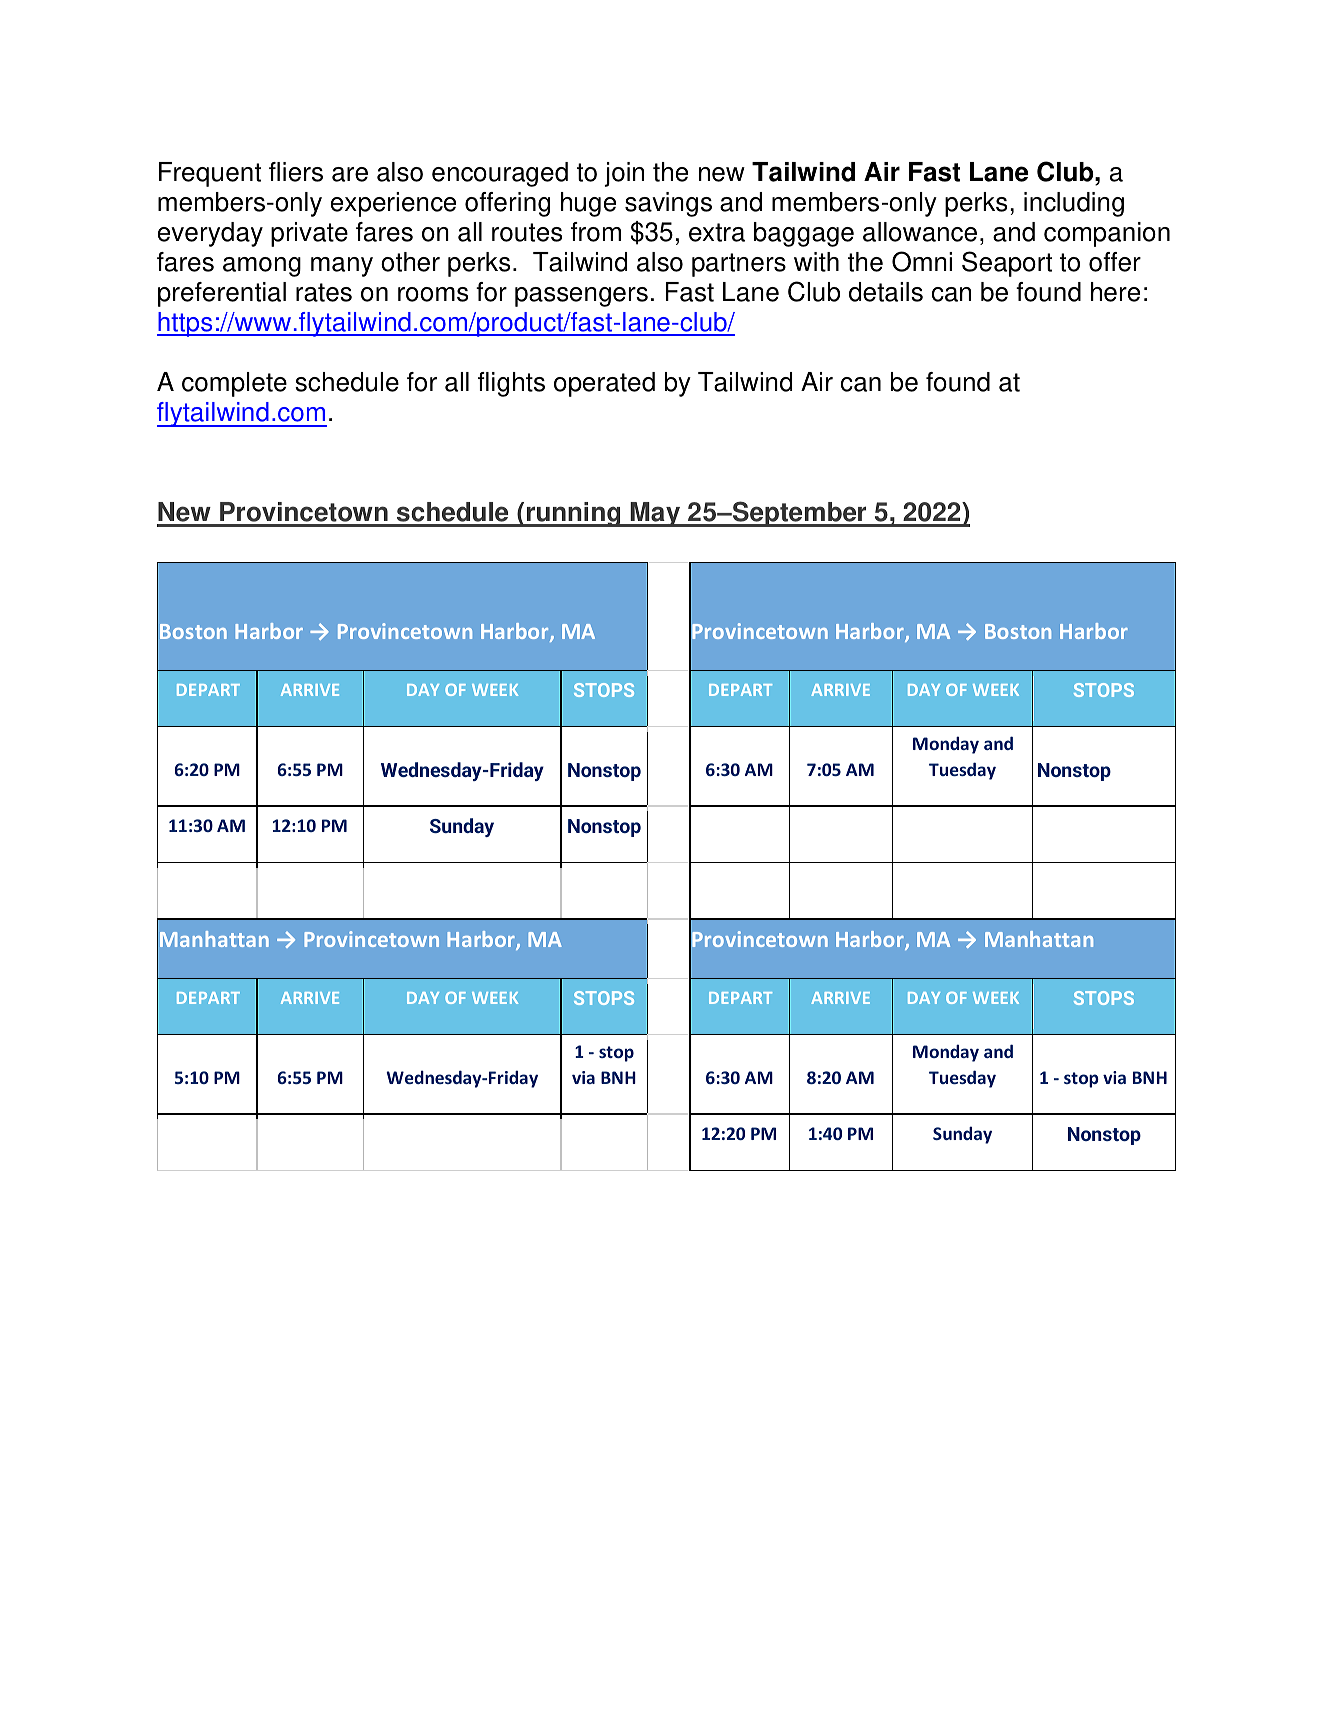 The height and width of the image is (1724, 1332). Describe the element at coordinates (222, 294) in the image. I see `preferential` at that location.
